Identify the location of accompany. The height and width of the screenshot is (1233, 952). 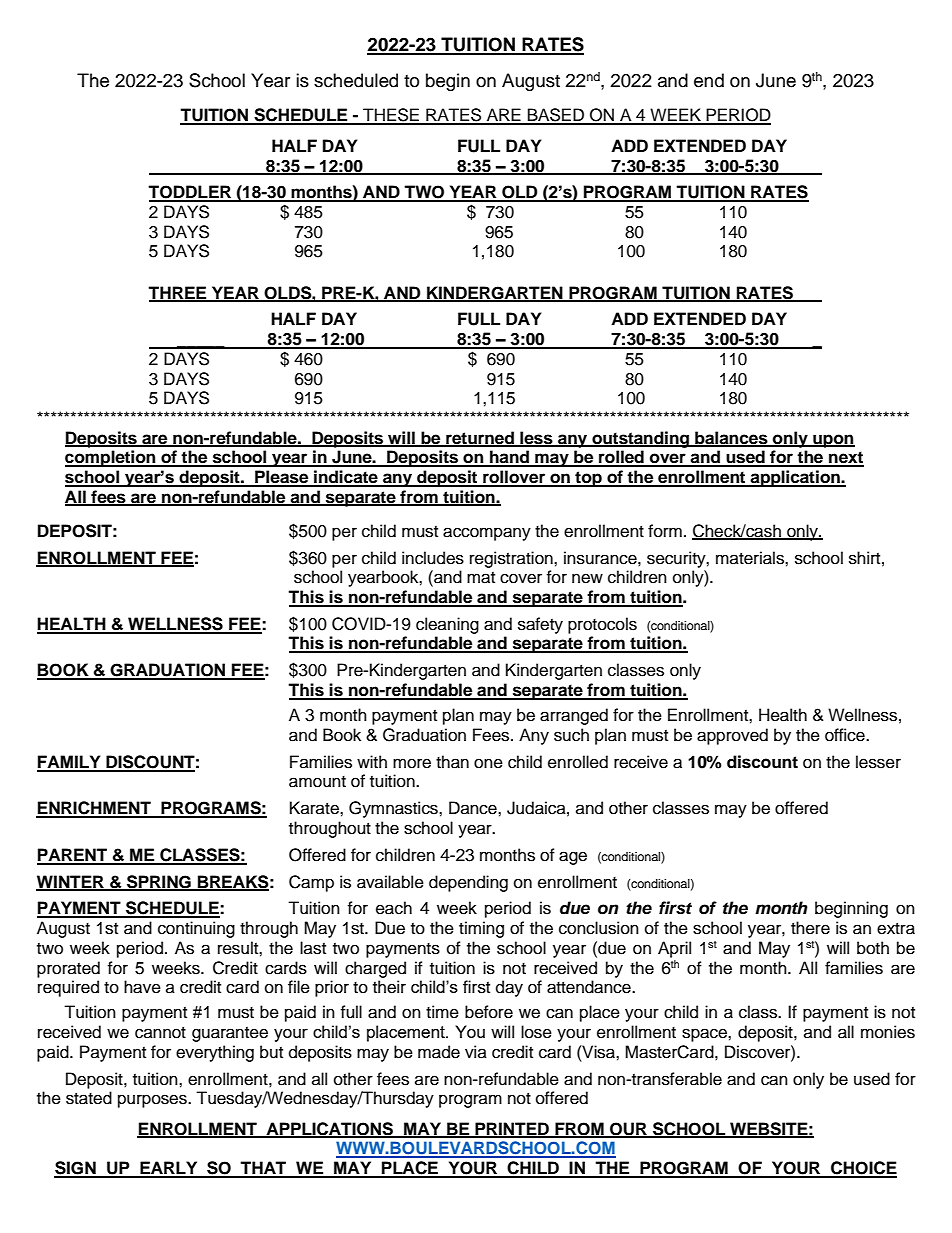
(487, 534).
